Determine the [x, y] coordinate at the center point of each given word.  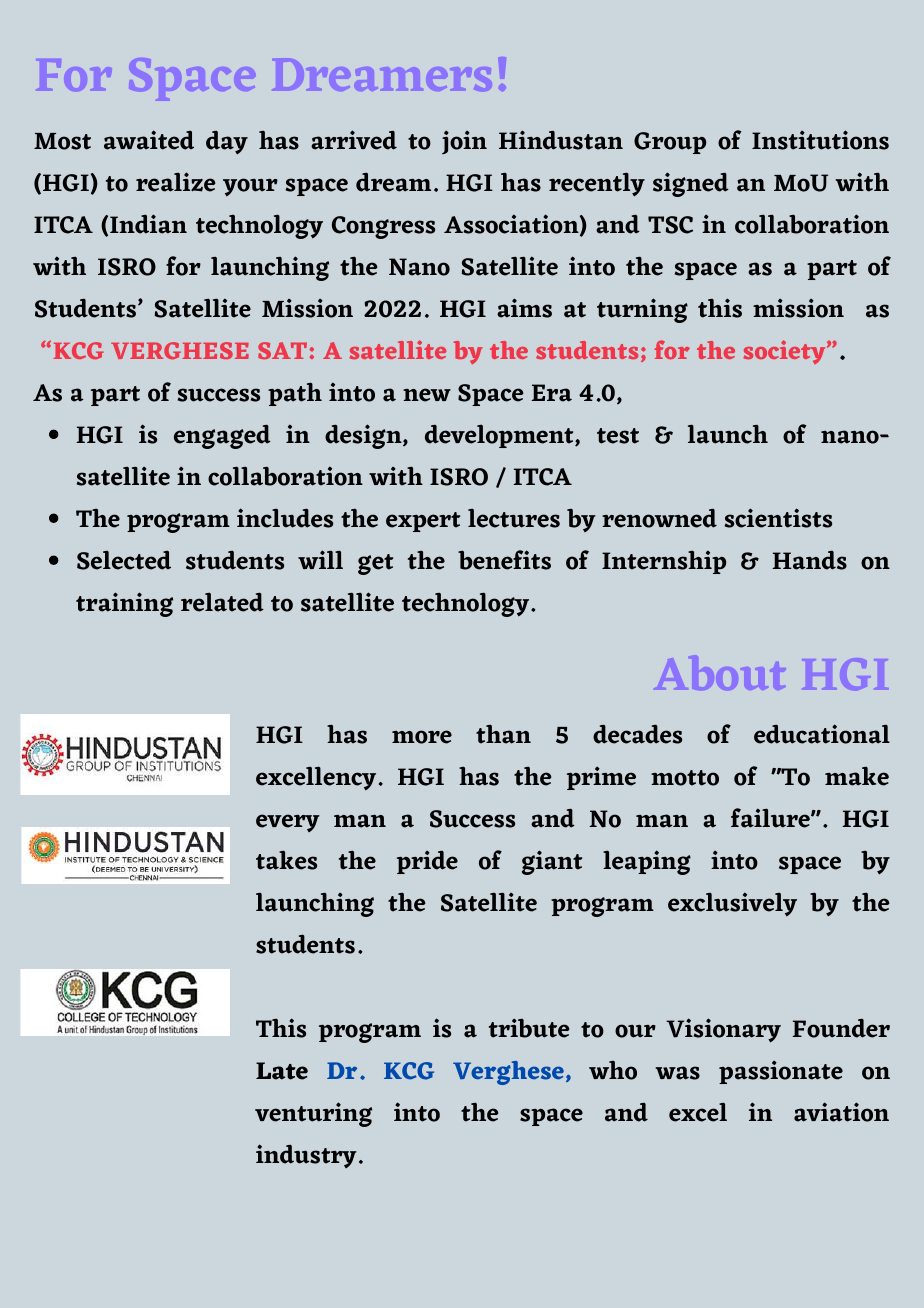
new [427, 395]
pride [427, 862]
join [464, 142]
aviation [841, 1112]
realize [176, 182]
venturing [313, 1114]
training [124, 604]
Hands [809, 560]
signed [691, 184]
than [503, 734]
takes [286, 860]
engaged [222, 436]
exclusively [732, 904]
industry [306, 1156]
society [785, 352]
